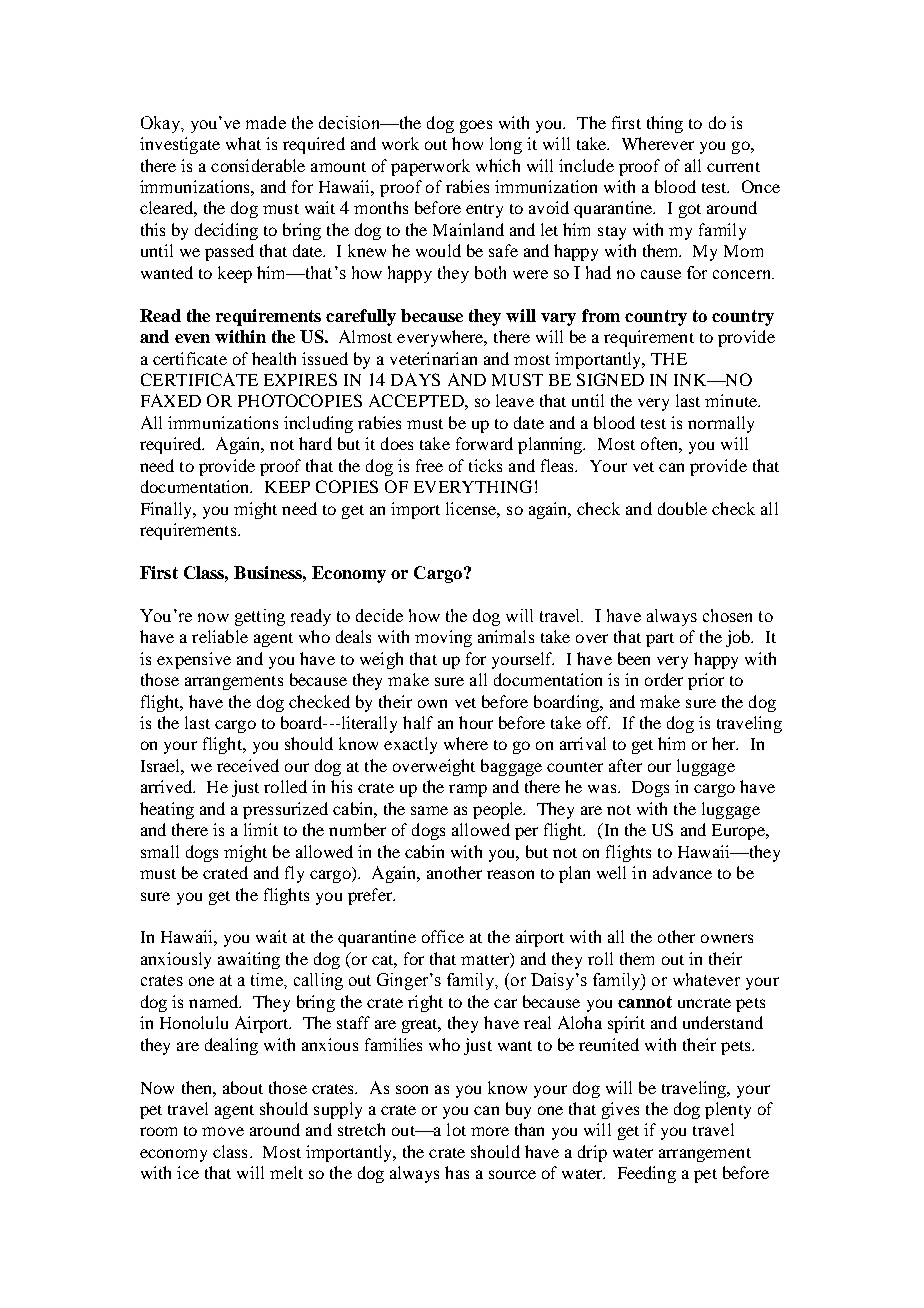 The height and width of the document is (1308, 924). I want to click on Feeding, so click(647, 1174).
